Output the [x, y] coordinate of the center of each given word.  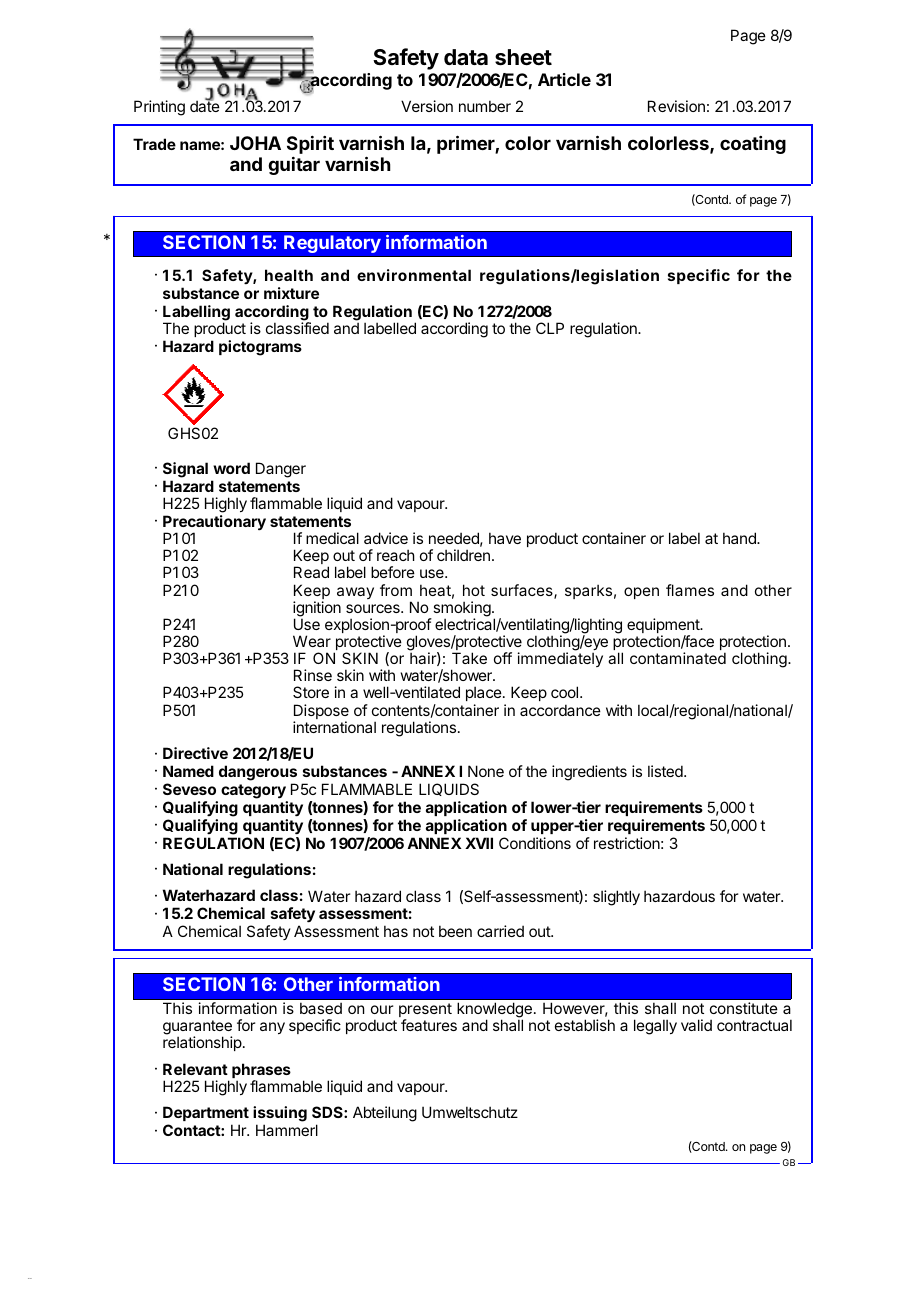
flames [690, 590]
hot [474, 590]
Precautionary [214, 524]
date [205, 105]
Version [427, 106]
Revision [676, 106]
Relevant [195, 1069]
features [429, 1025]
